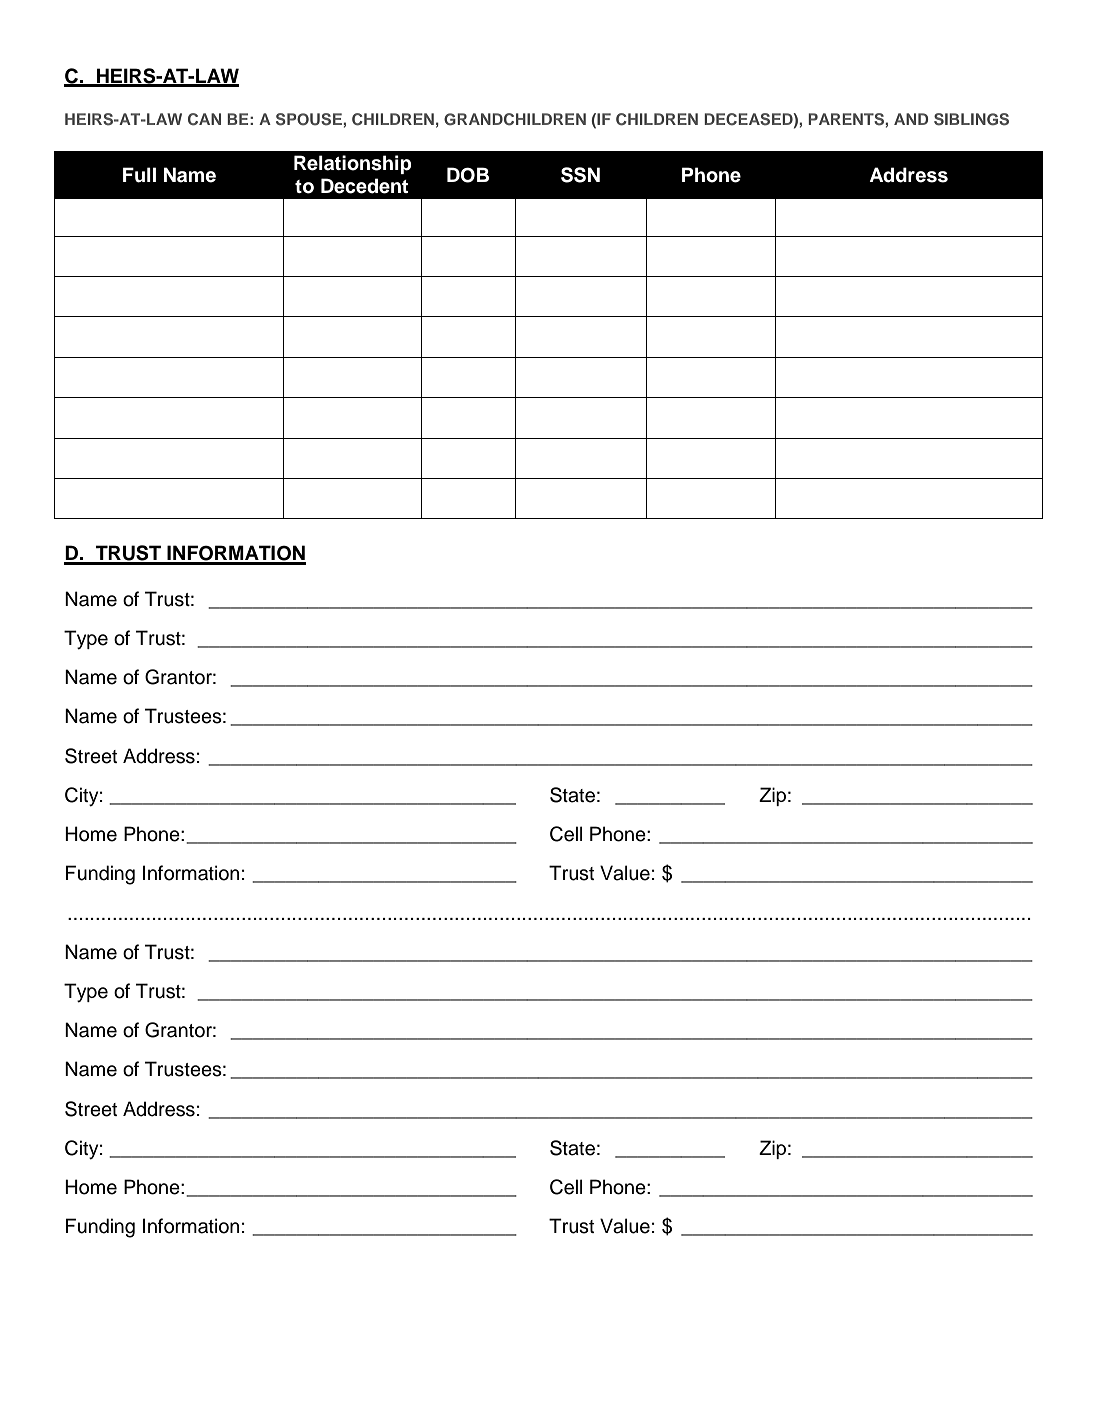 The width and height of the screenshot is (1099, 1422). Describe the element at coordinates (468, 175) in the screenshot. I see `DOB` at that location.
